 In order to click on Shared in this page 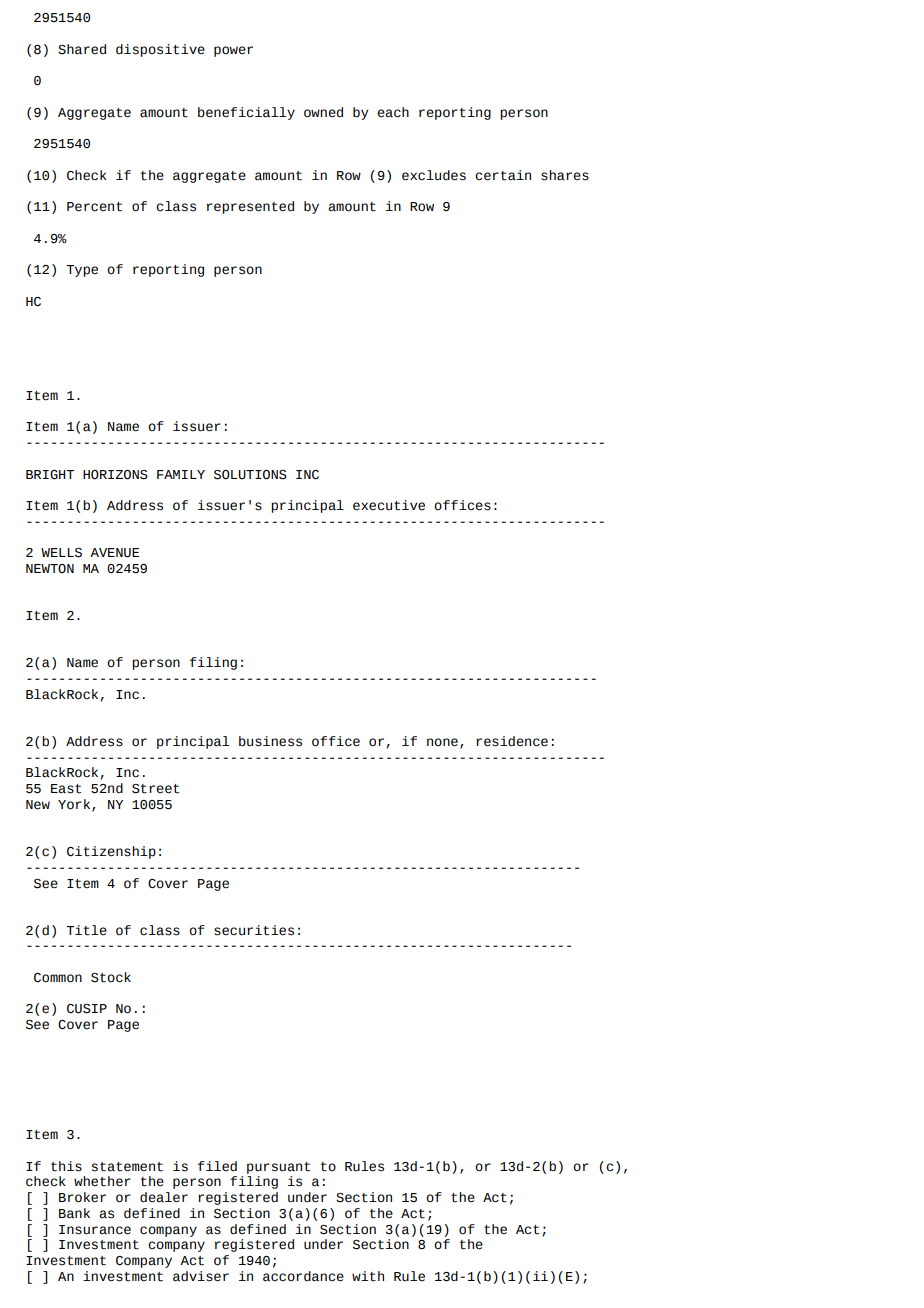, I will do `click(82, 49)`.
